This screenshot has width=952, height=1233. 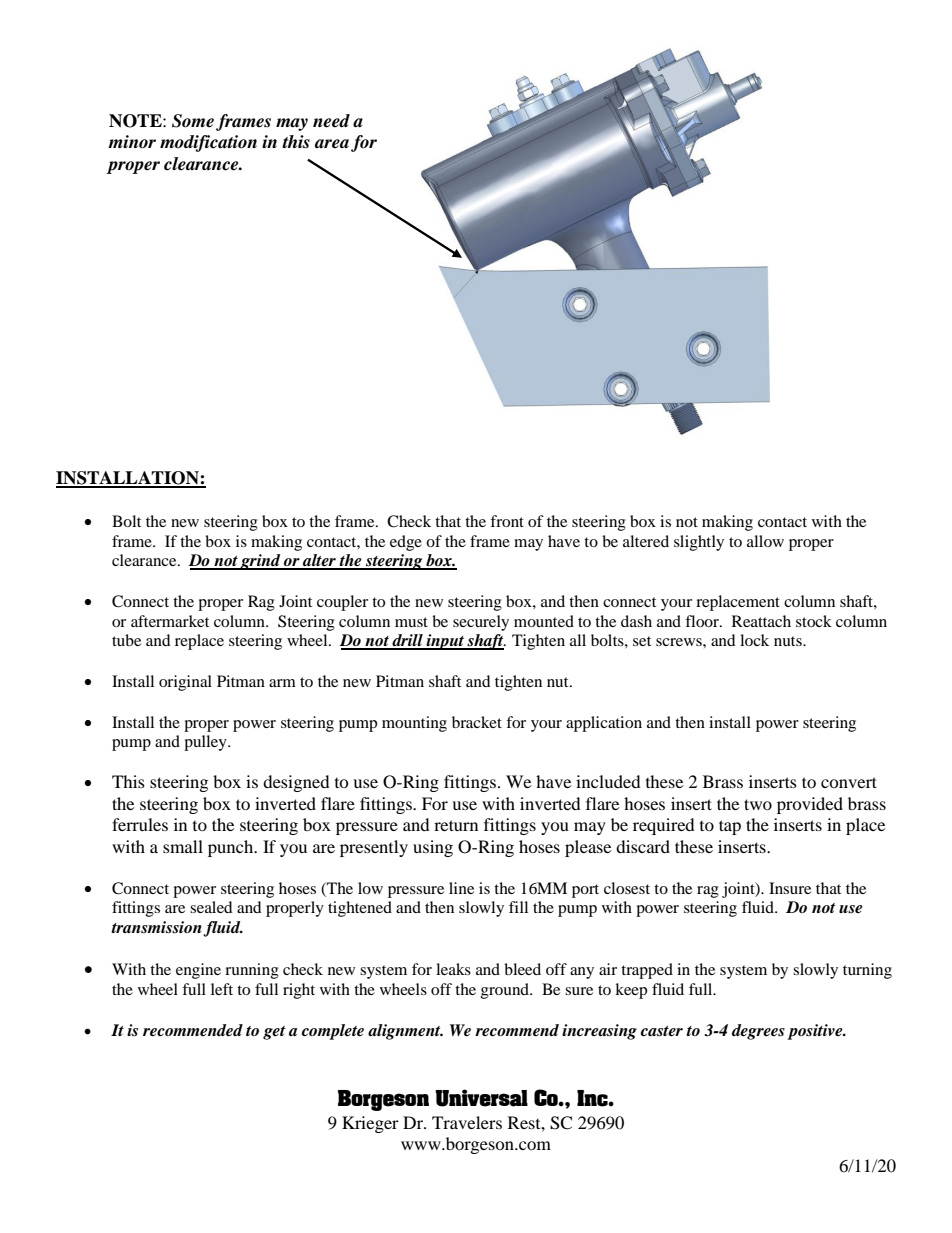 I want to click on front, so click(x=507, y=521).
